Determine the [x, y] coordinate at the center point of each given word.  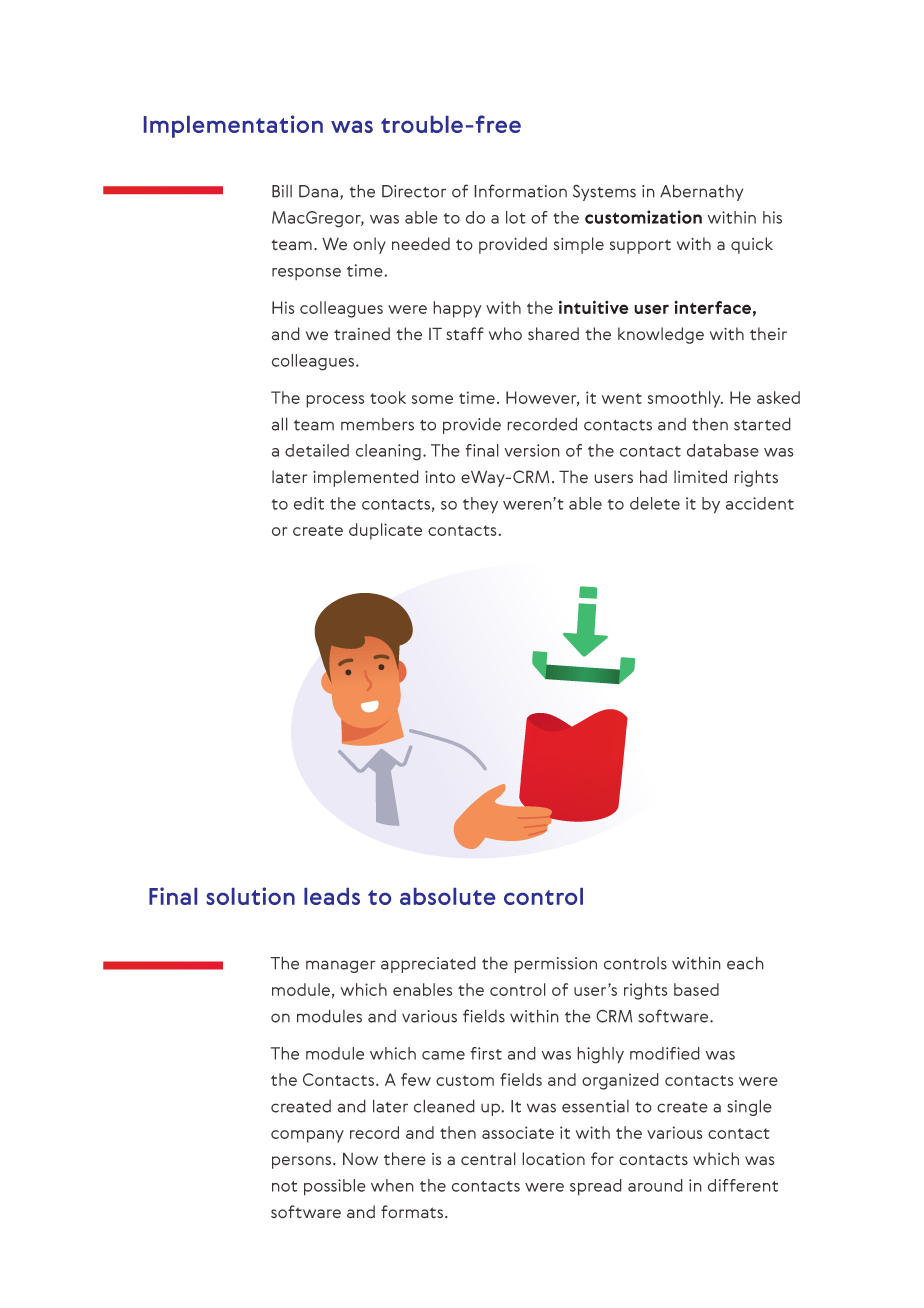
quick [752, 245]
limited [700, 477]
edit [309, 503]
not [284, 1186]
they [480, 505]
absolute [447, 896]
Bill [282, 191]
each [745, 963]
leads [332, 896]
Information [520, 191]
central [488, 1159]
